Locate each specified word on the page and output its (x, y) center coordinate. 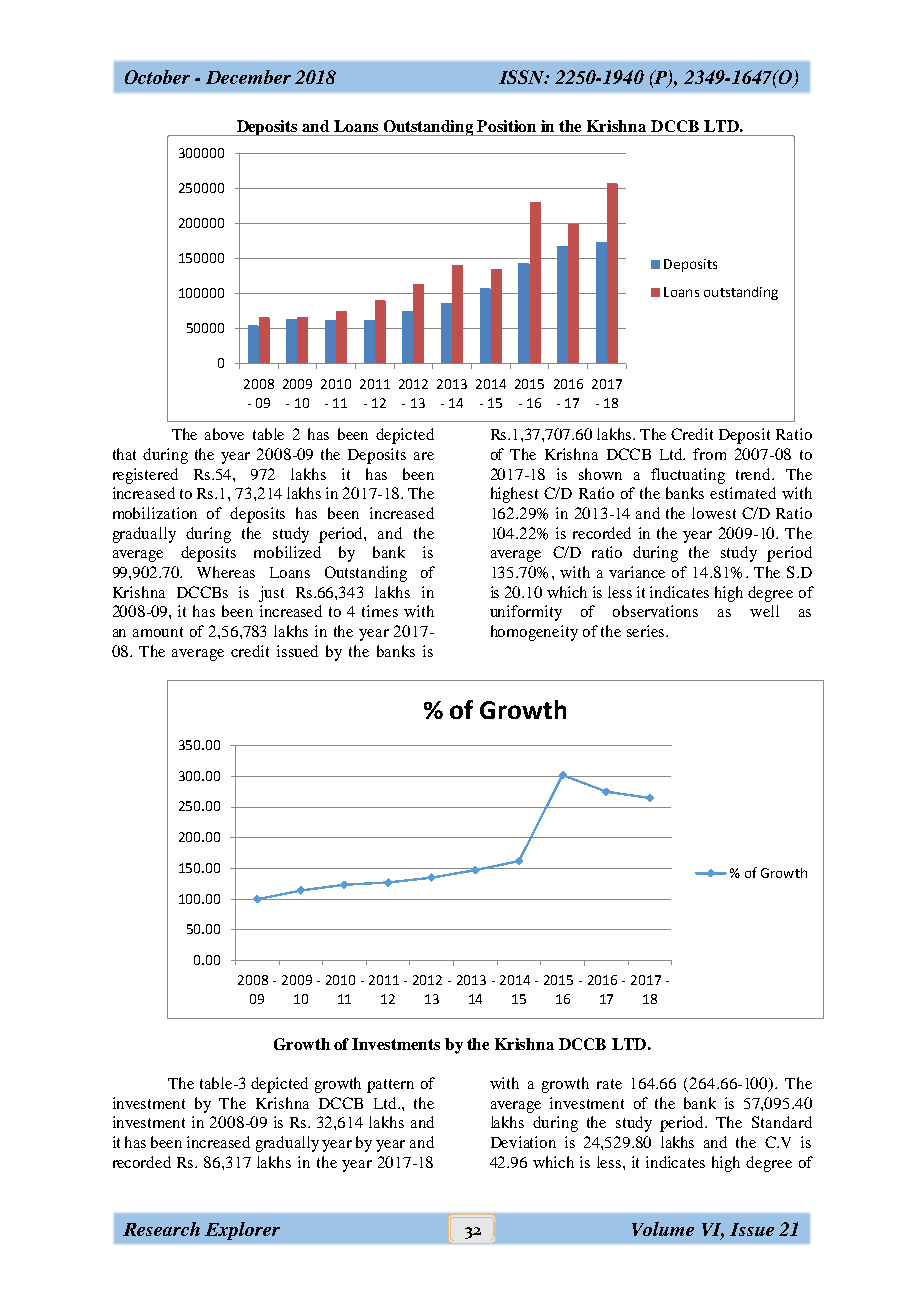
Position (506, 126)
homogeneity (534, 633)
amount (158, 632)
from (709, 454)
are (424, 456)
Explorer (242, 1231)
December (248, 77)
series (647, 631)
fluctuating (688, 476)
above (224, 434)
